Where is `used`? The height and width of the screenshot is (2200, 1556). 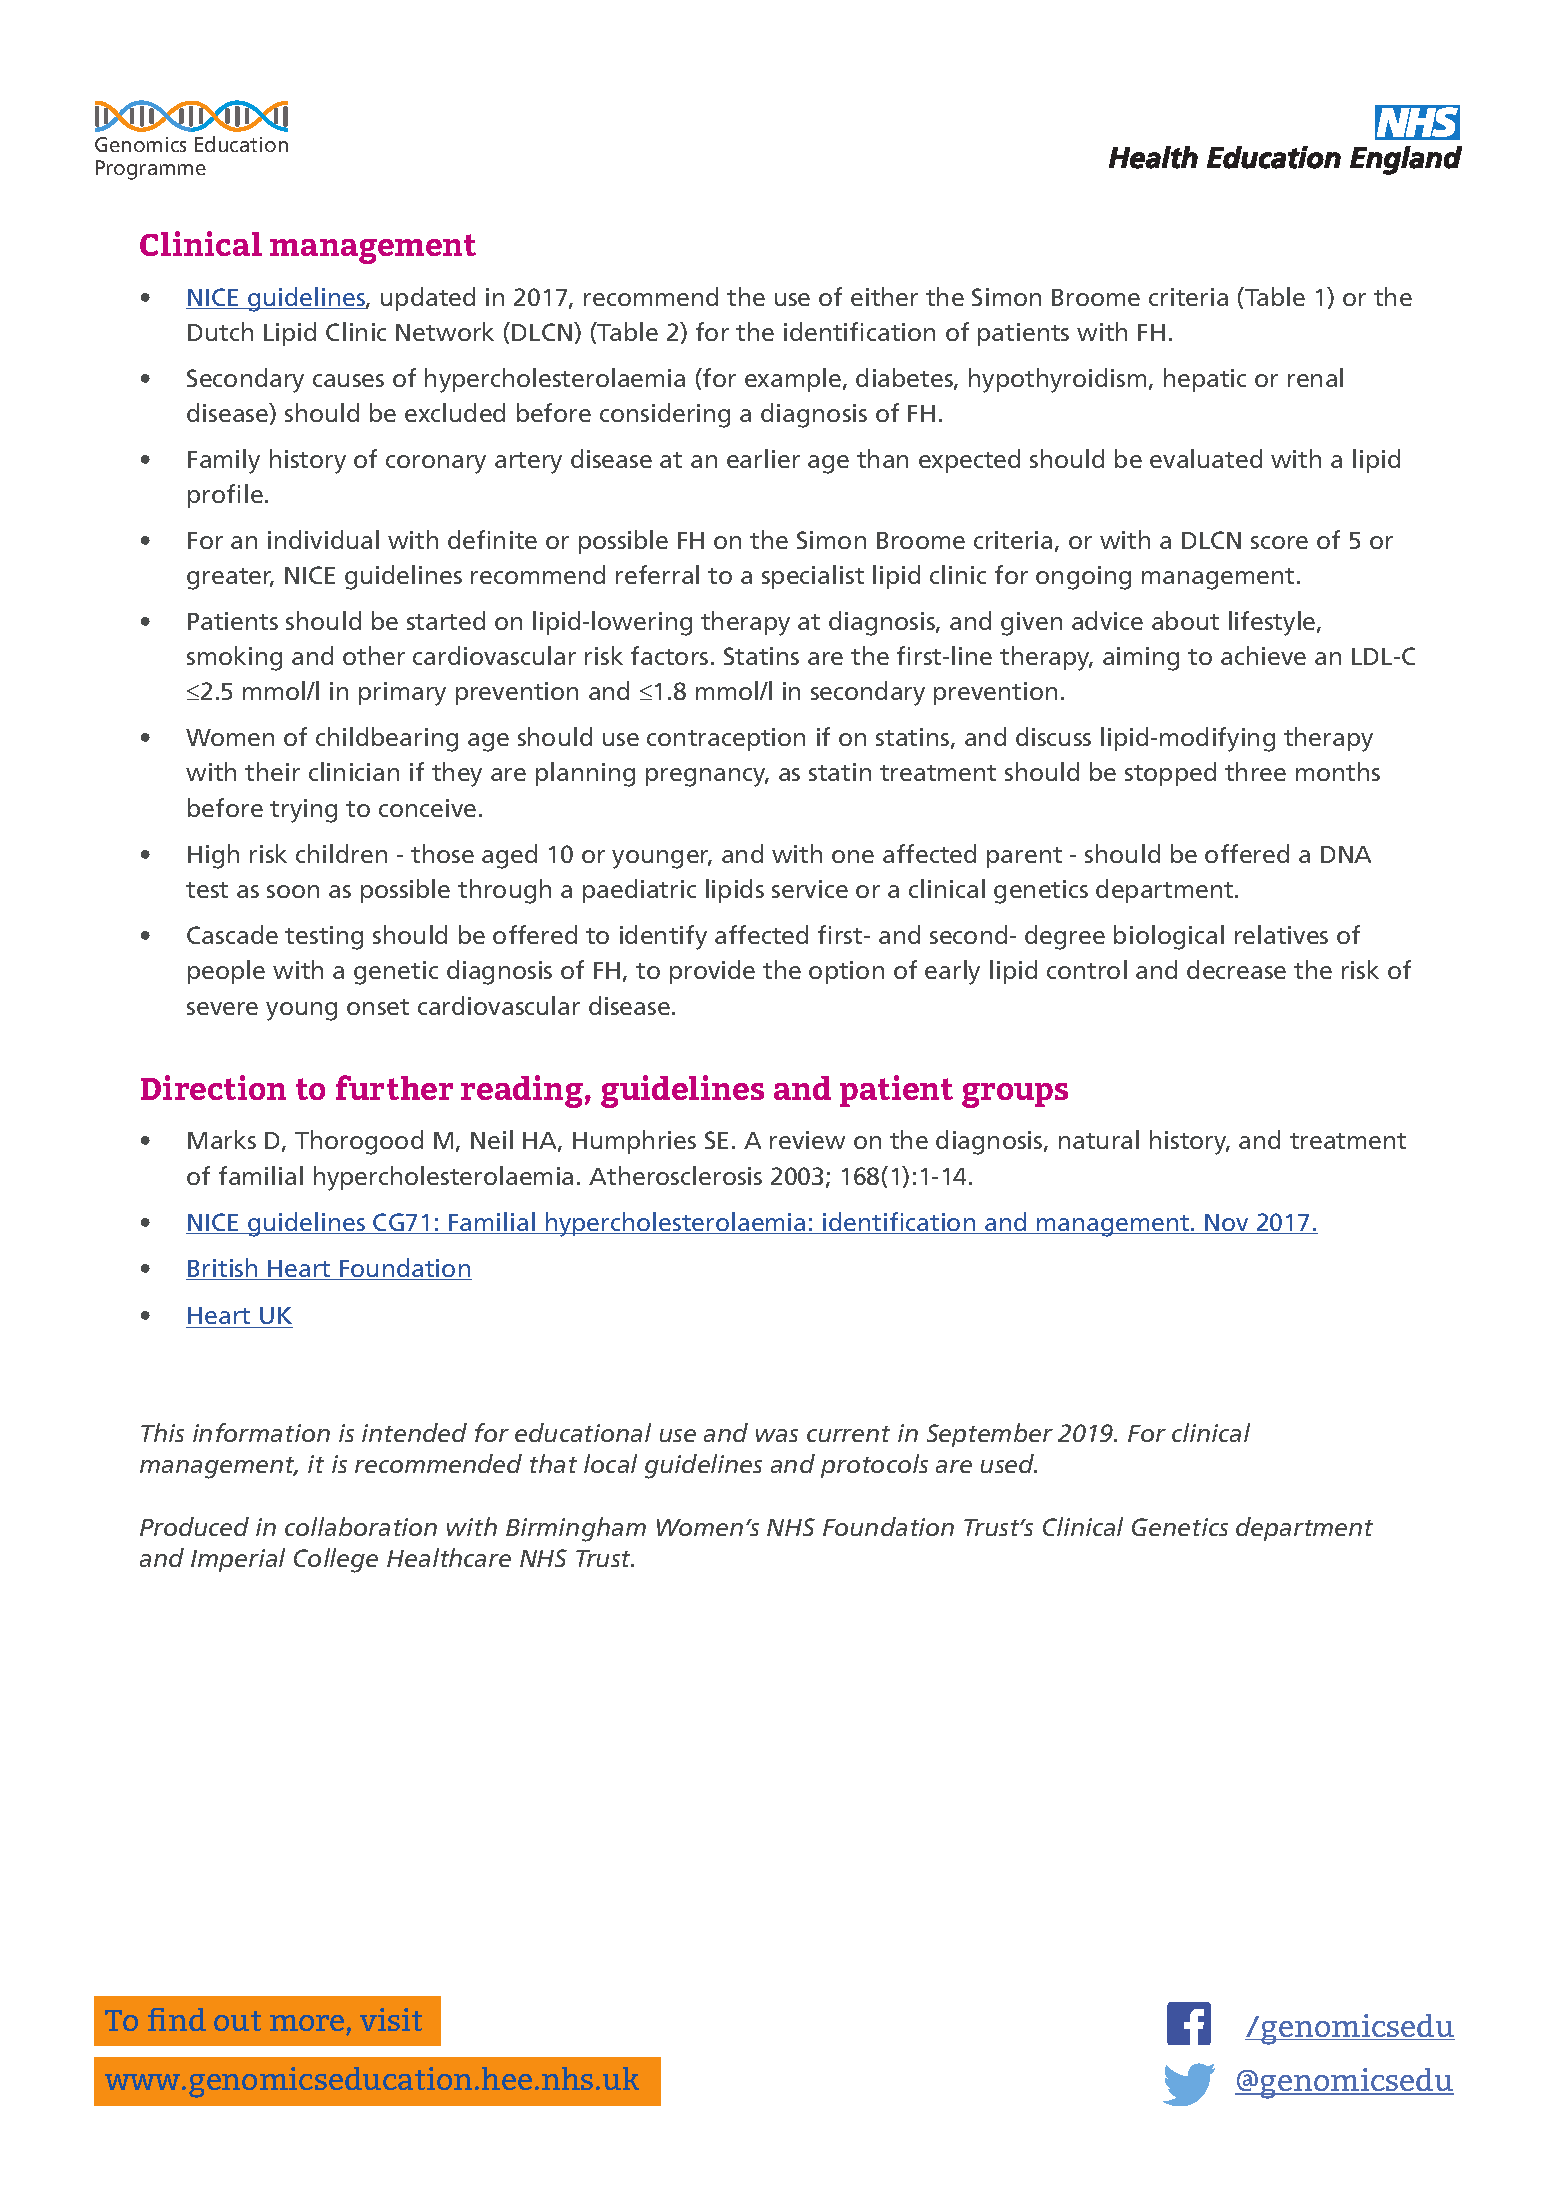 used is located at coordinates (1009, 1463).
